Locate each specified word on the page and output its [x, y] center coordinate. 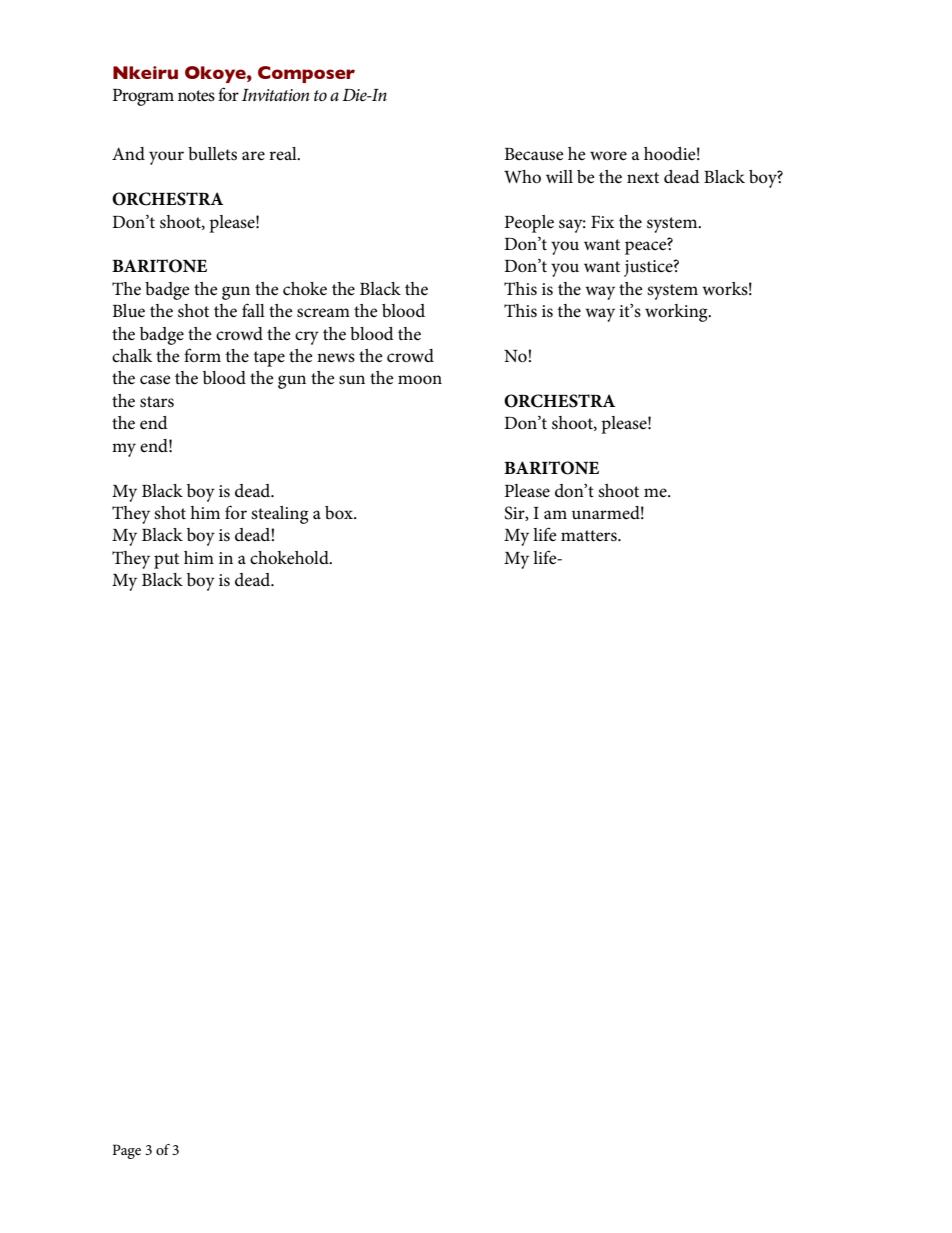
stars [157, 402]
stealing [279, 515]
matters [590, 536]
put [166, 561]
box [340, 513]
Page [126, 1151]
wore [608, 156]
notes [196, 96]
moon [420, 380]
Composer [306, 74]
